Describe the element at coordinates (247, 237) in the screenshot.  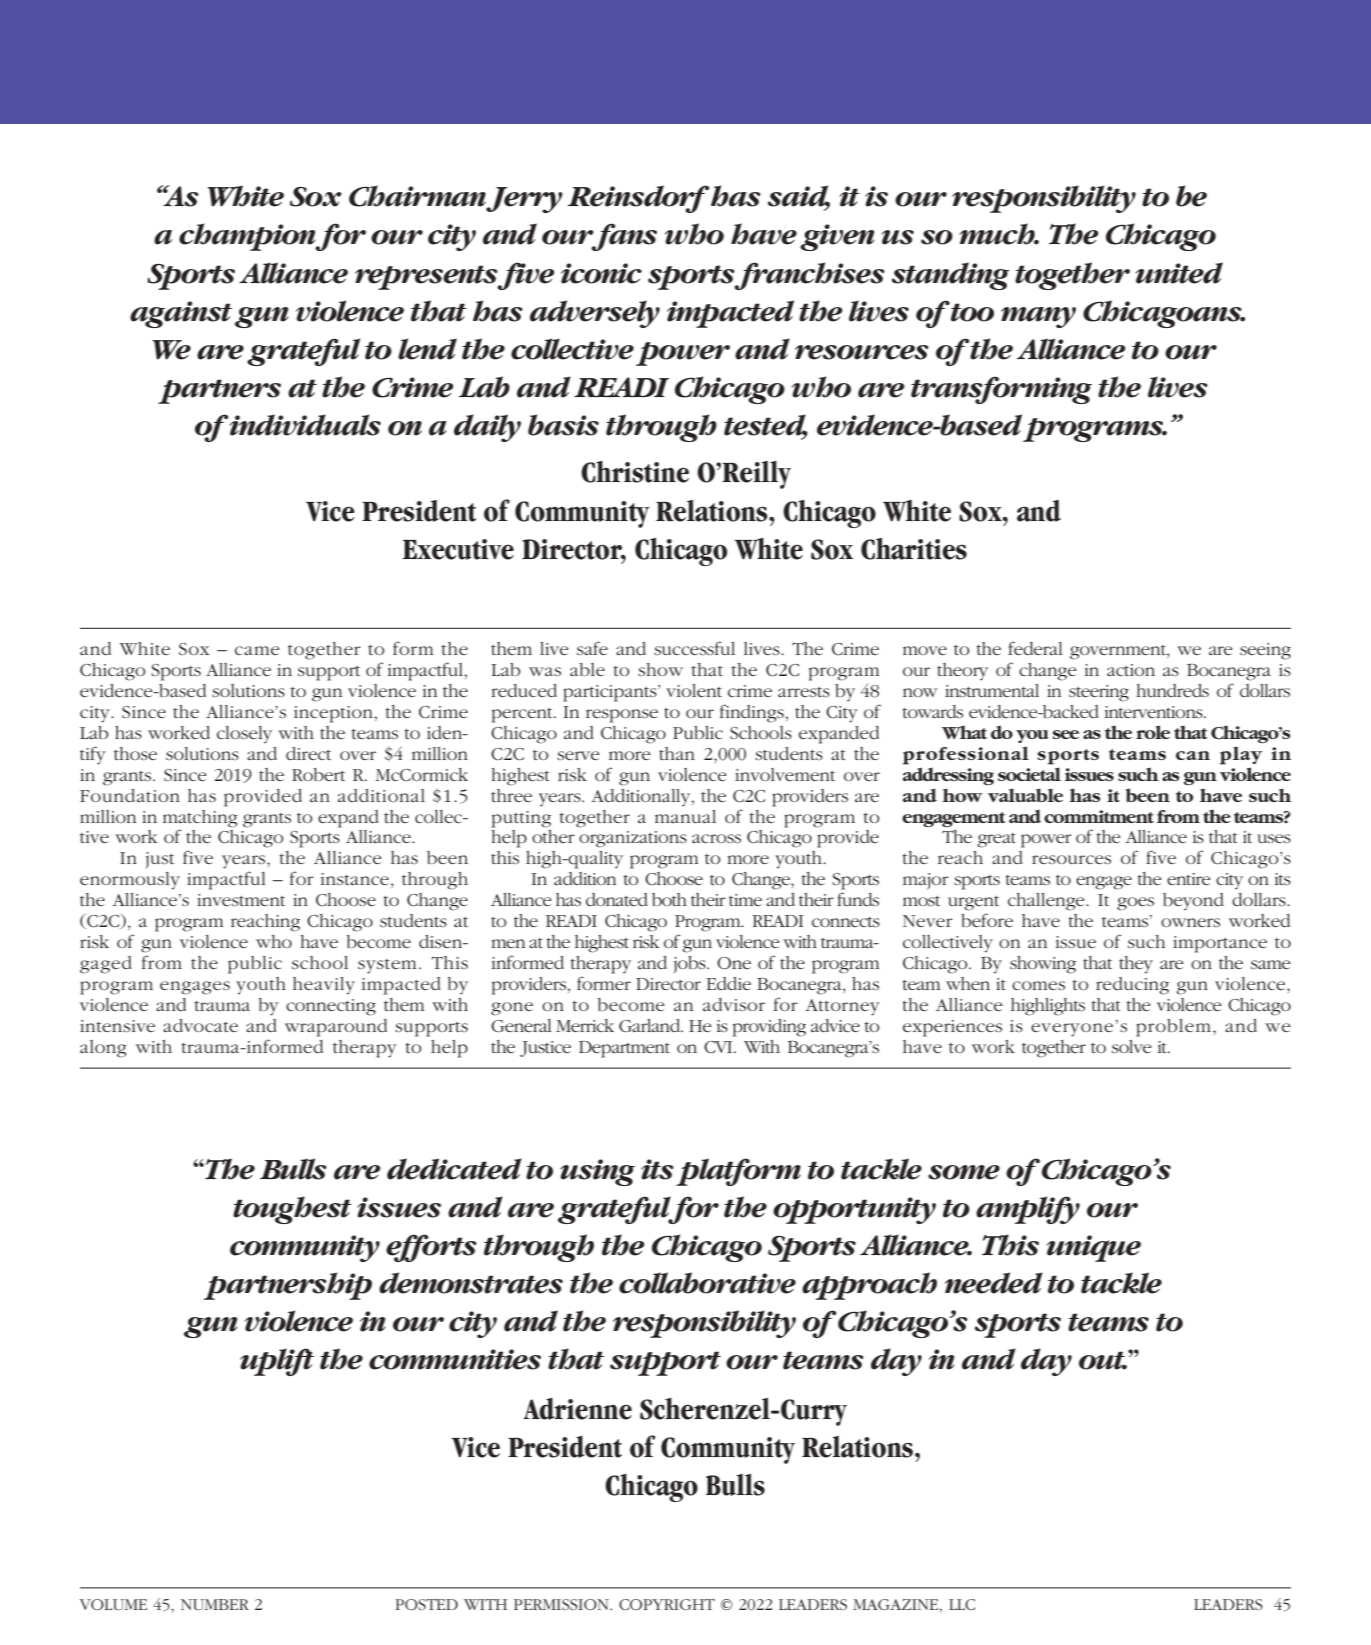
I see `champion` at that location.
